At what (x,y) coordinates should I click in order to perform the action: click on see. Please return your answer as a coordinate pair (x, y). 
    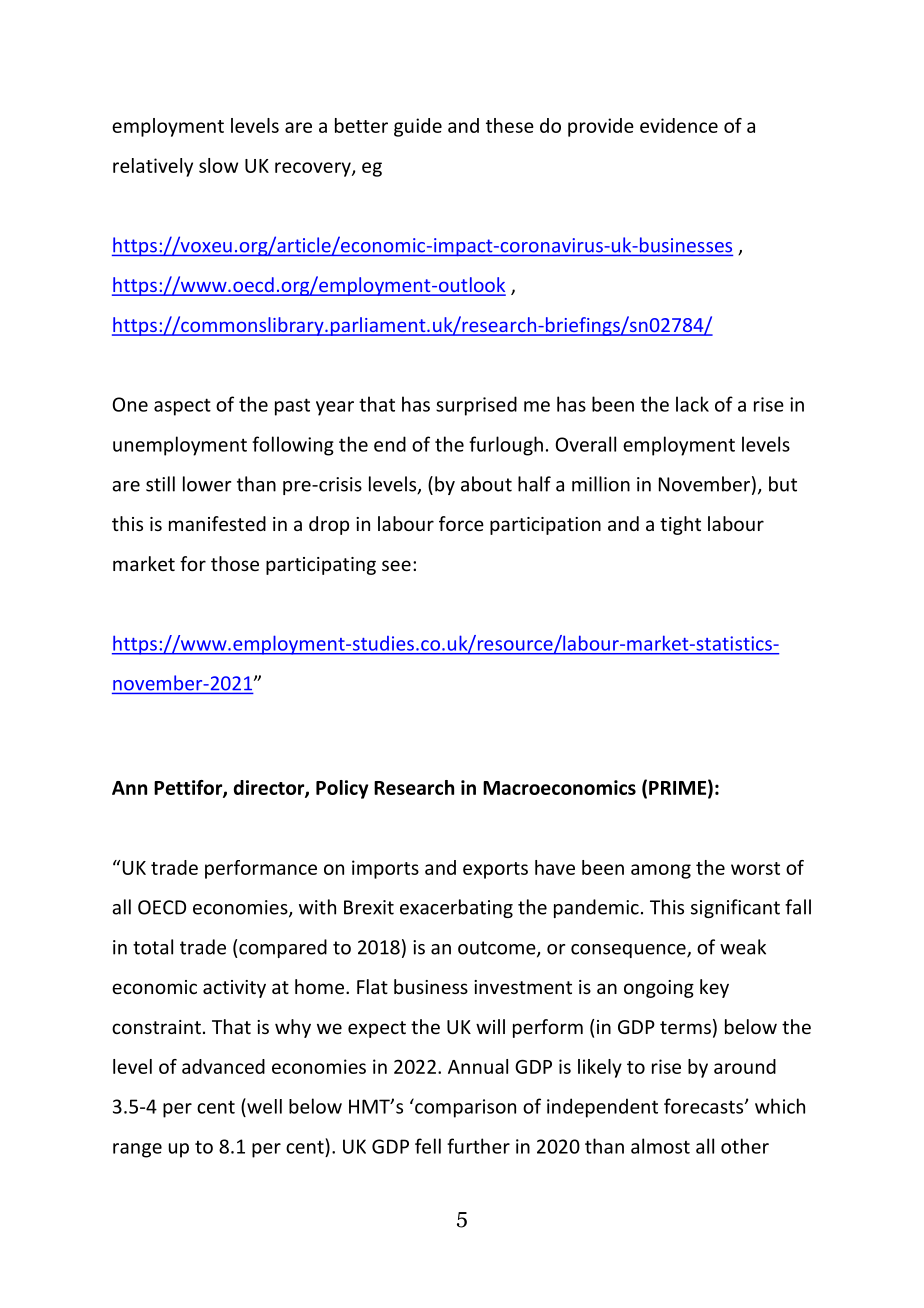
    Looking at the image, I should click on (396, 565).
